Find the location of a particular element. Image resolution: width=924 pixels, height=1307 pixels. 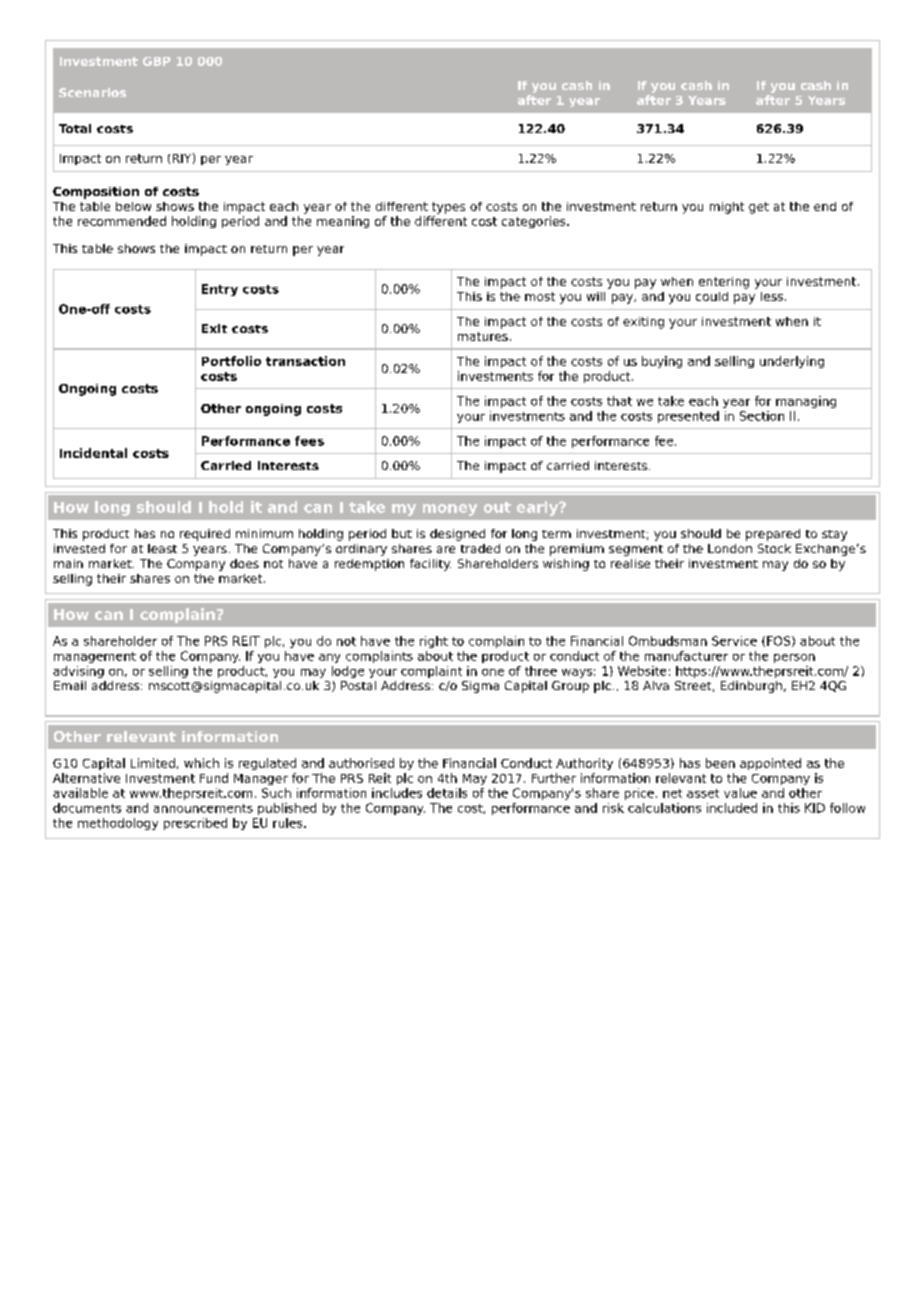

announcements is located at coordinates (203, 808).
